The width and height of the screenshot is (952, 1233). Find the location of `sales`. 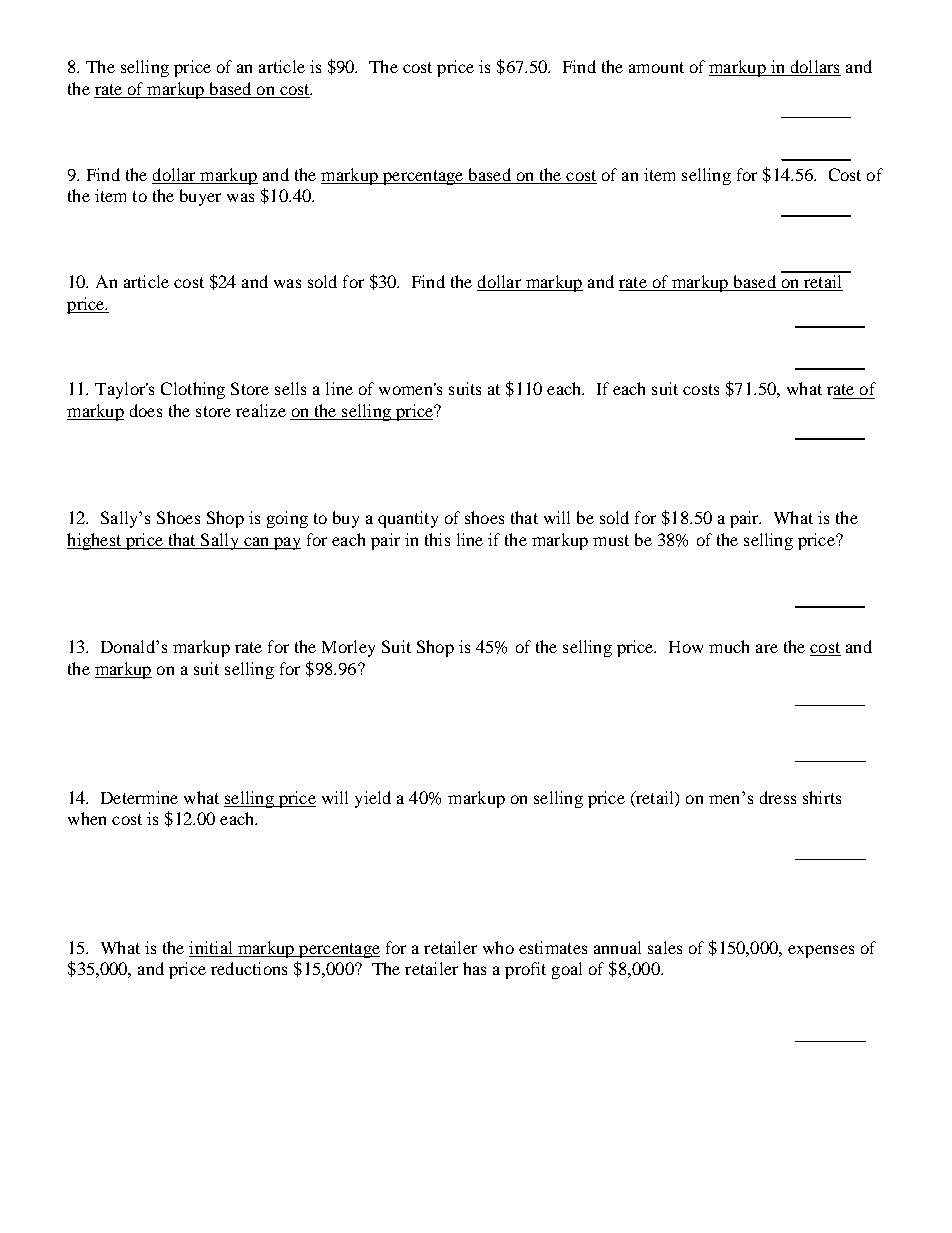

sales is located at coordinates (665, 947).
